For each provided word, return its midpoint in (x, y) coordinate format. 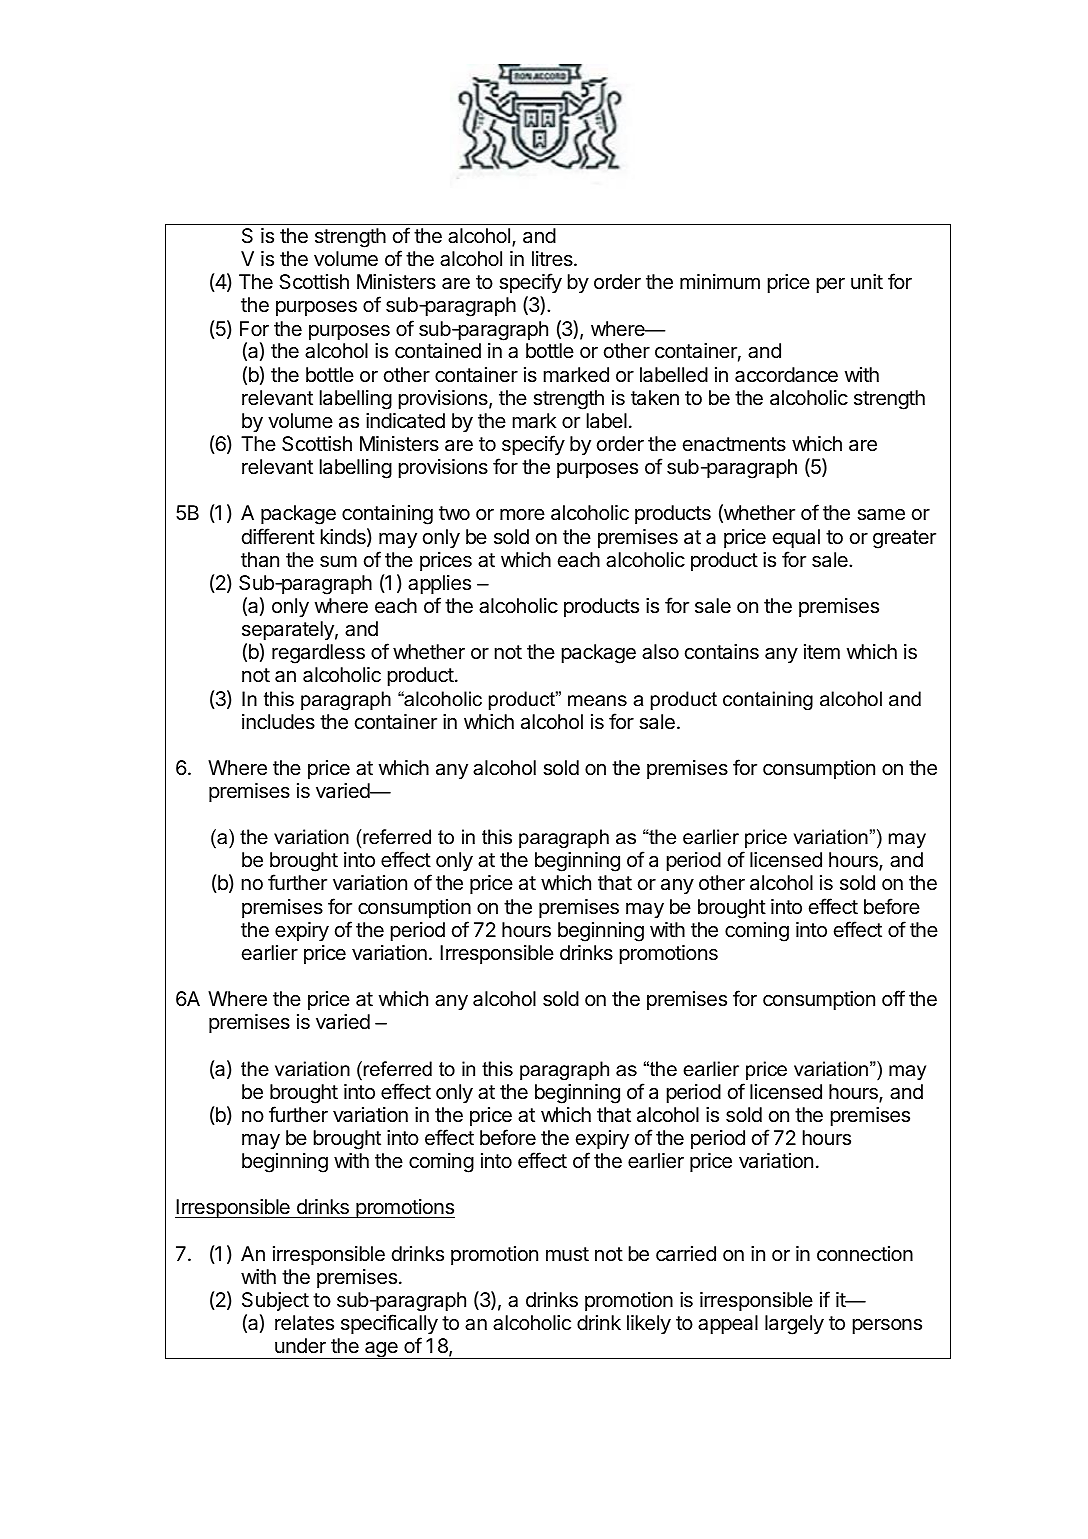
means (597, 701)
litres (553, 258)
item (822, 652)
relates (304, 1323)
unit (867, 281)
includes (278, 722)
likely (649, 1324)
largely (794, 1325)
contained (438, 351)
